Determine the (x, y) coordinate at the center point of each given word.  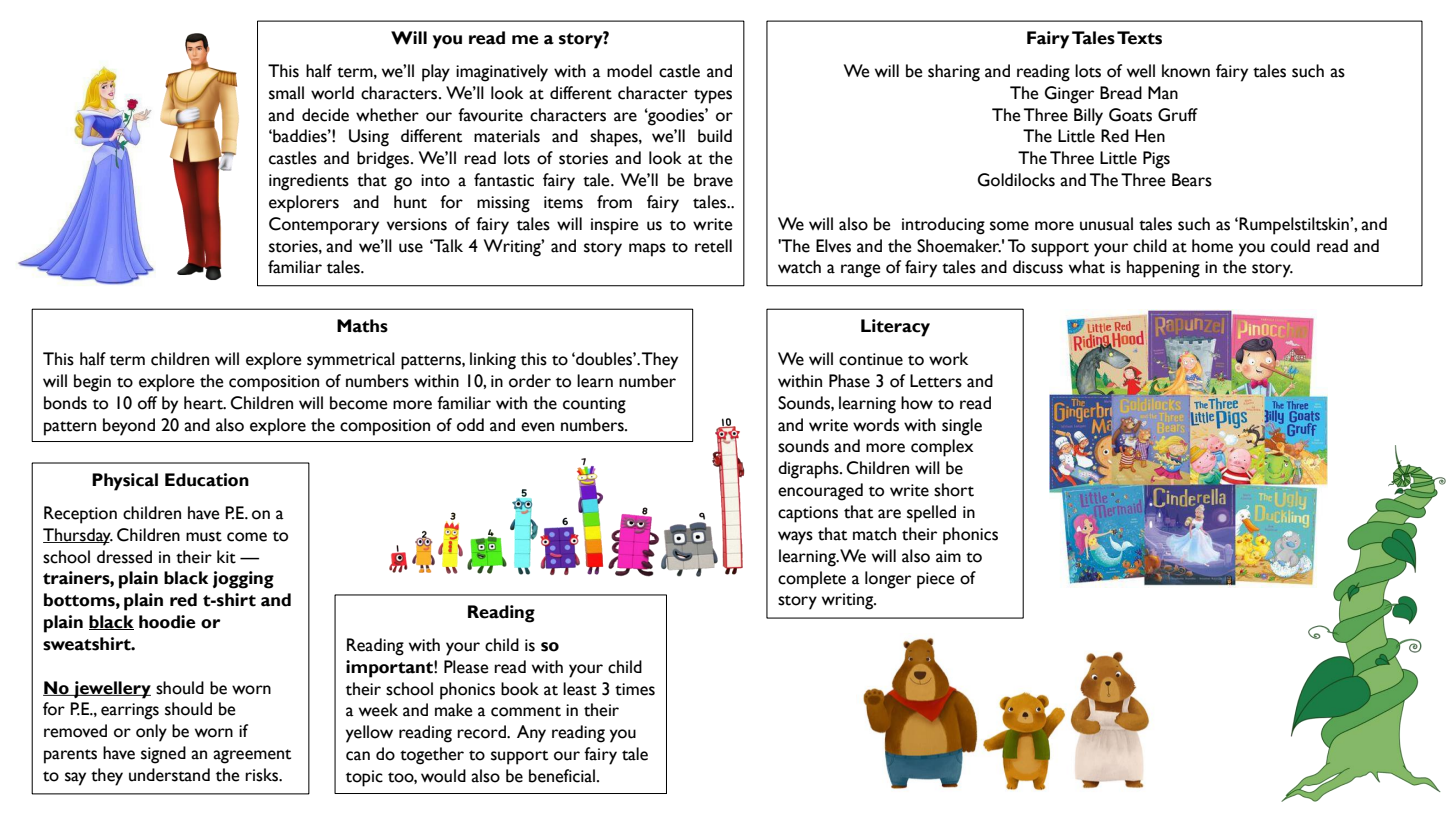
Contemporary (324, 226)
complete (812, 580)
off (147, 403)
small (286, 93)
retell (713, 246)
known (1186, 71)
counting (594, 405)
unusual (1106, 224)
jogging (243, 580)
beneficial (563, 776)
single (962, 427)
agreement (252, 756)
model (629, 71)
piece (936, 580)
